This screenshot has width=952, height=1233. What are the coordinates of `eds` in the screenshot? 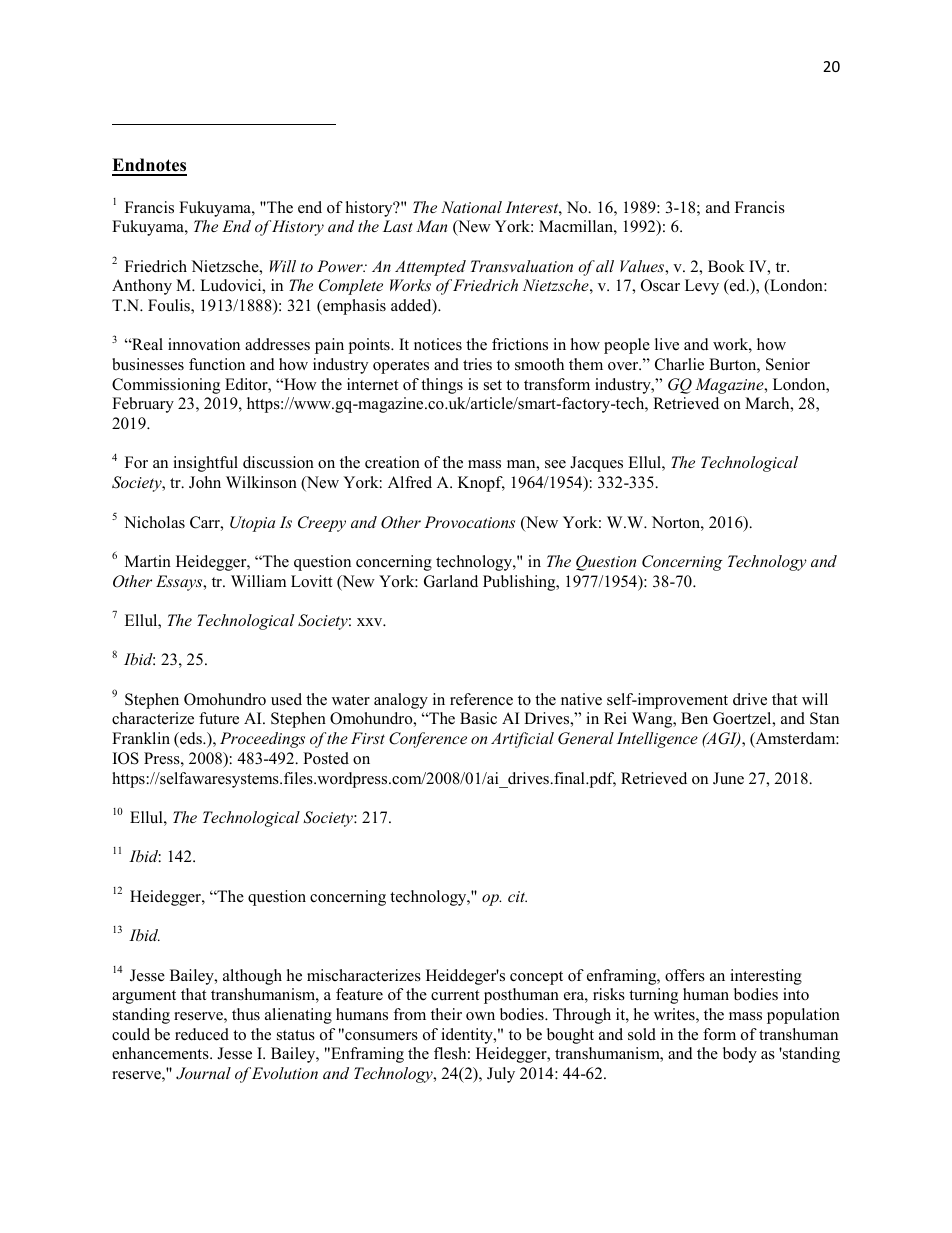 It's located at (191, 738).
